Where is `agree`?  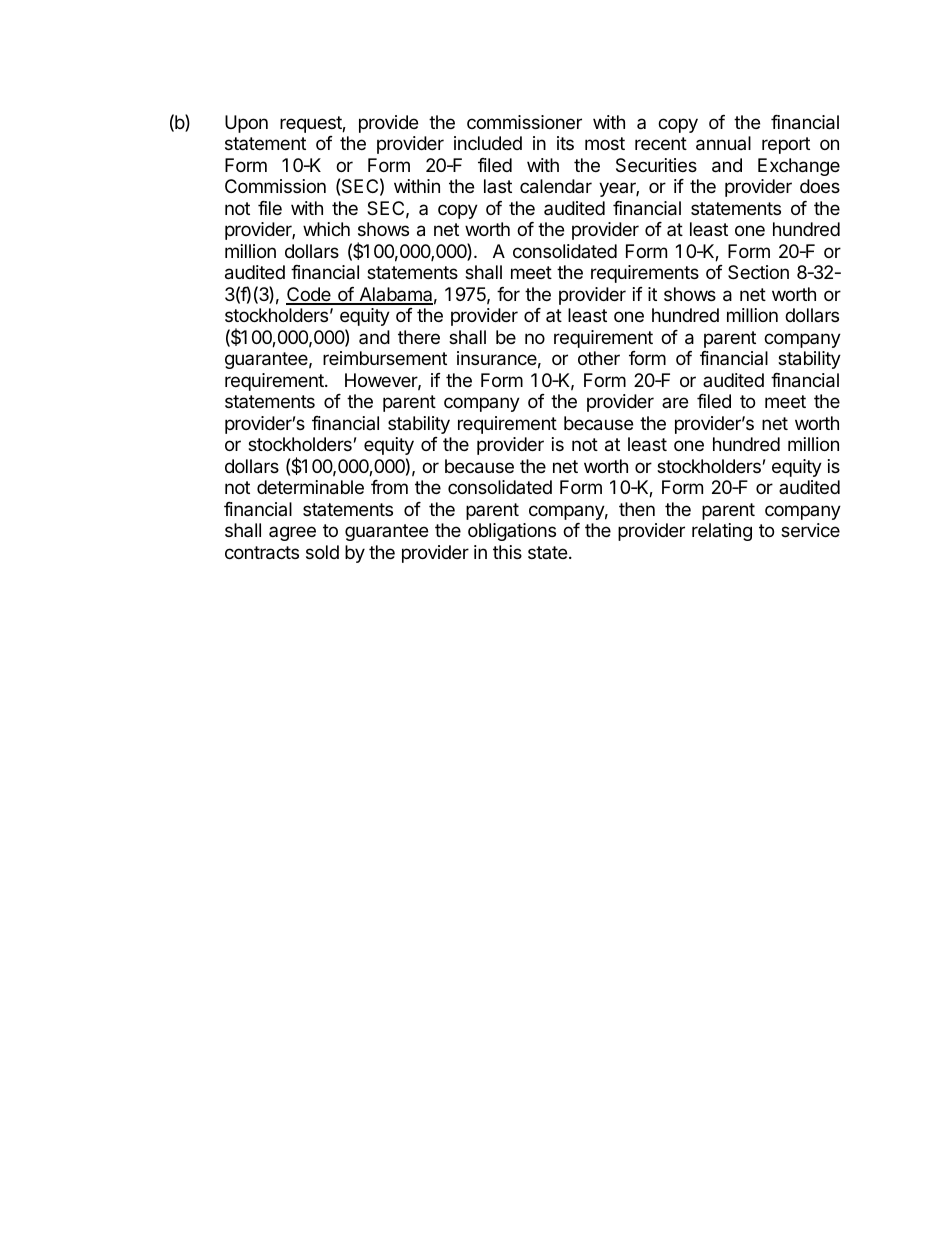 agree is located at coordinates (292, 533).
